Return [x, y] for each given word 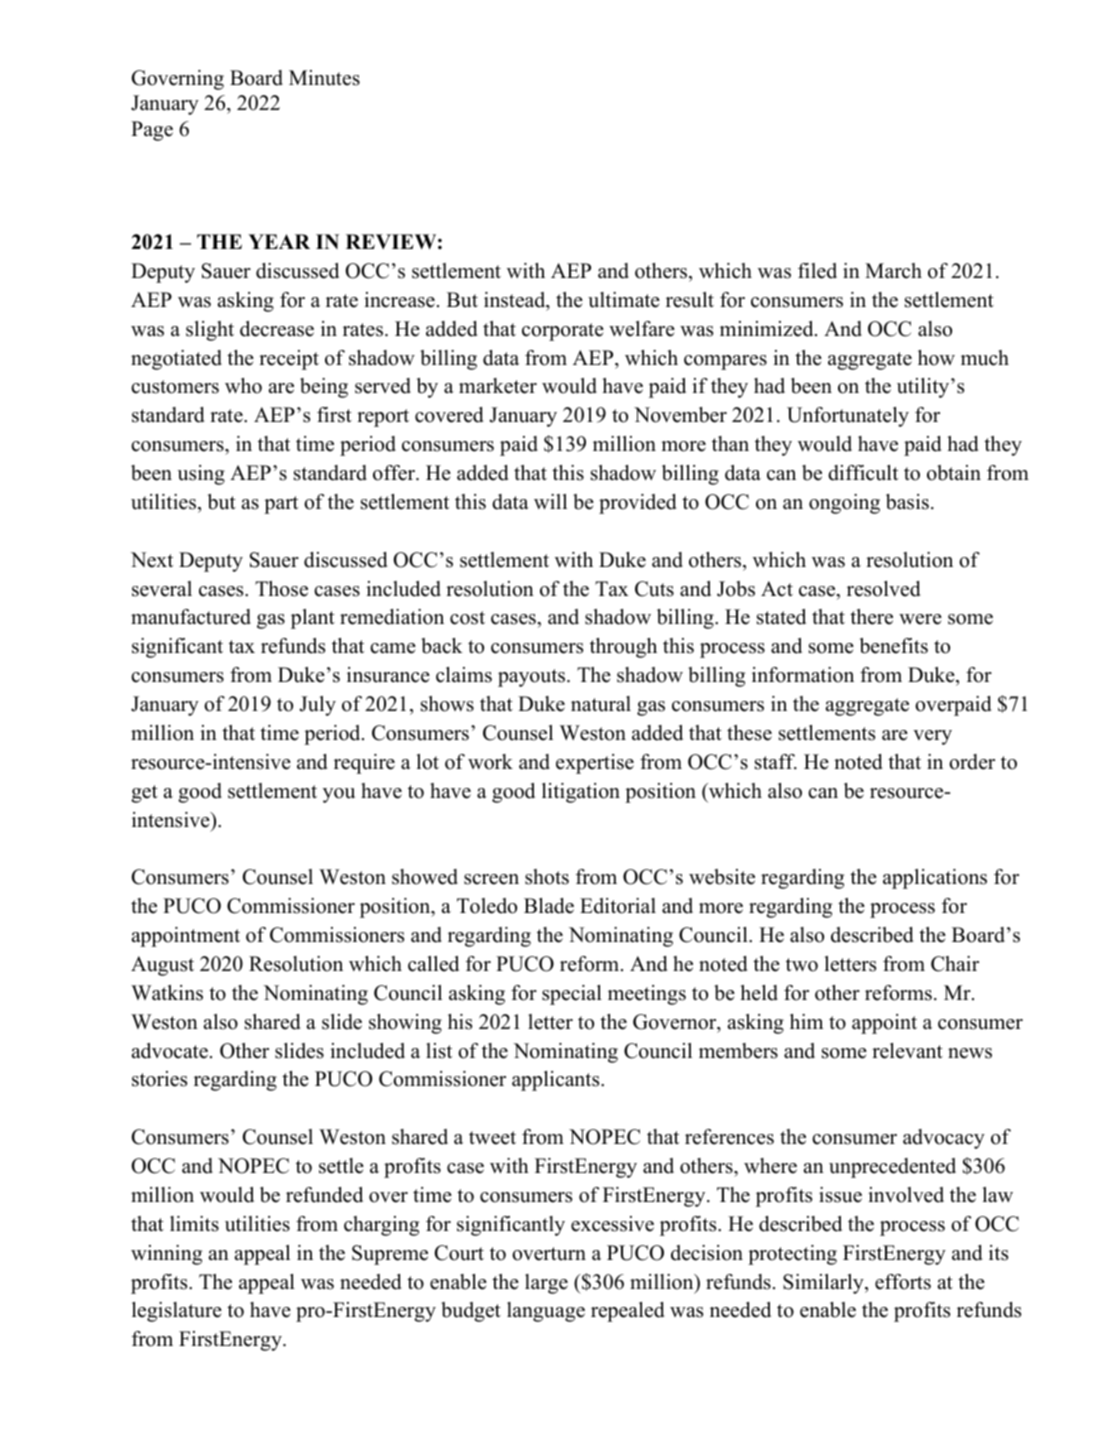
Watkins [167, 993]
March [893, 271]
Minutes [324, 78]
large [546, 1284]
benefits [894, 646]
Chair [955, 964]
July [317, 706]
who [243, 386]
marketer [498, 386]
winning [166, 1255]
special [572, 995]
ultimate [624, 300]
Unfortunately [848, 417]
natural [601, 704]
